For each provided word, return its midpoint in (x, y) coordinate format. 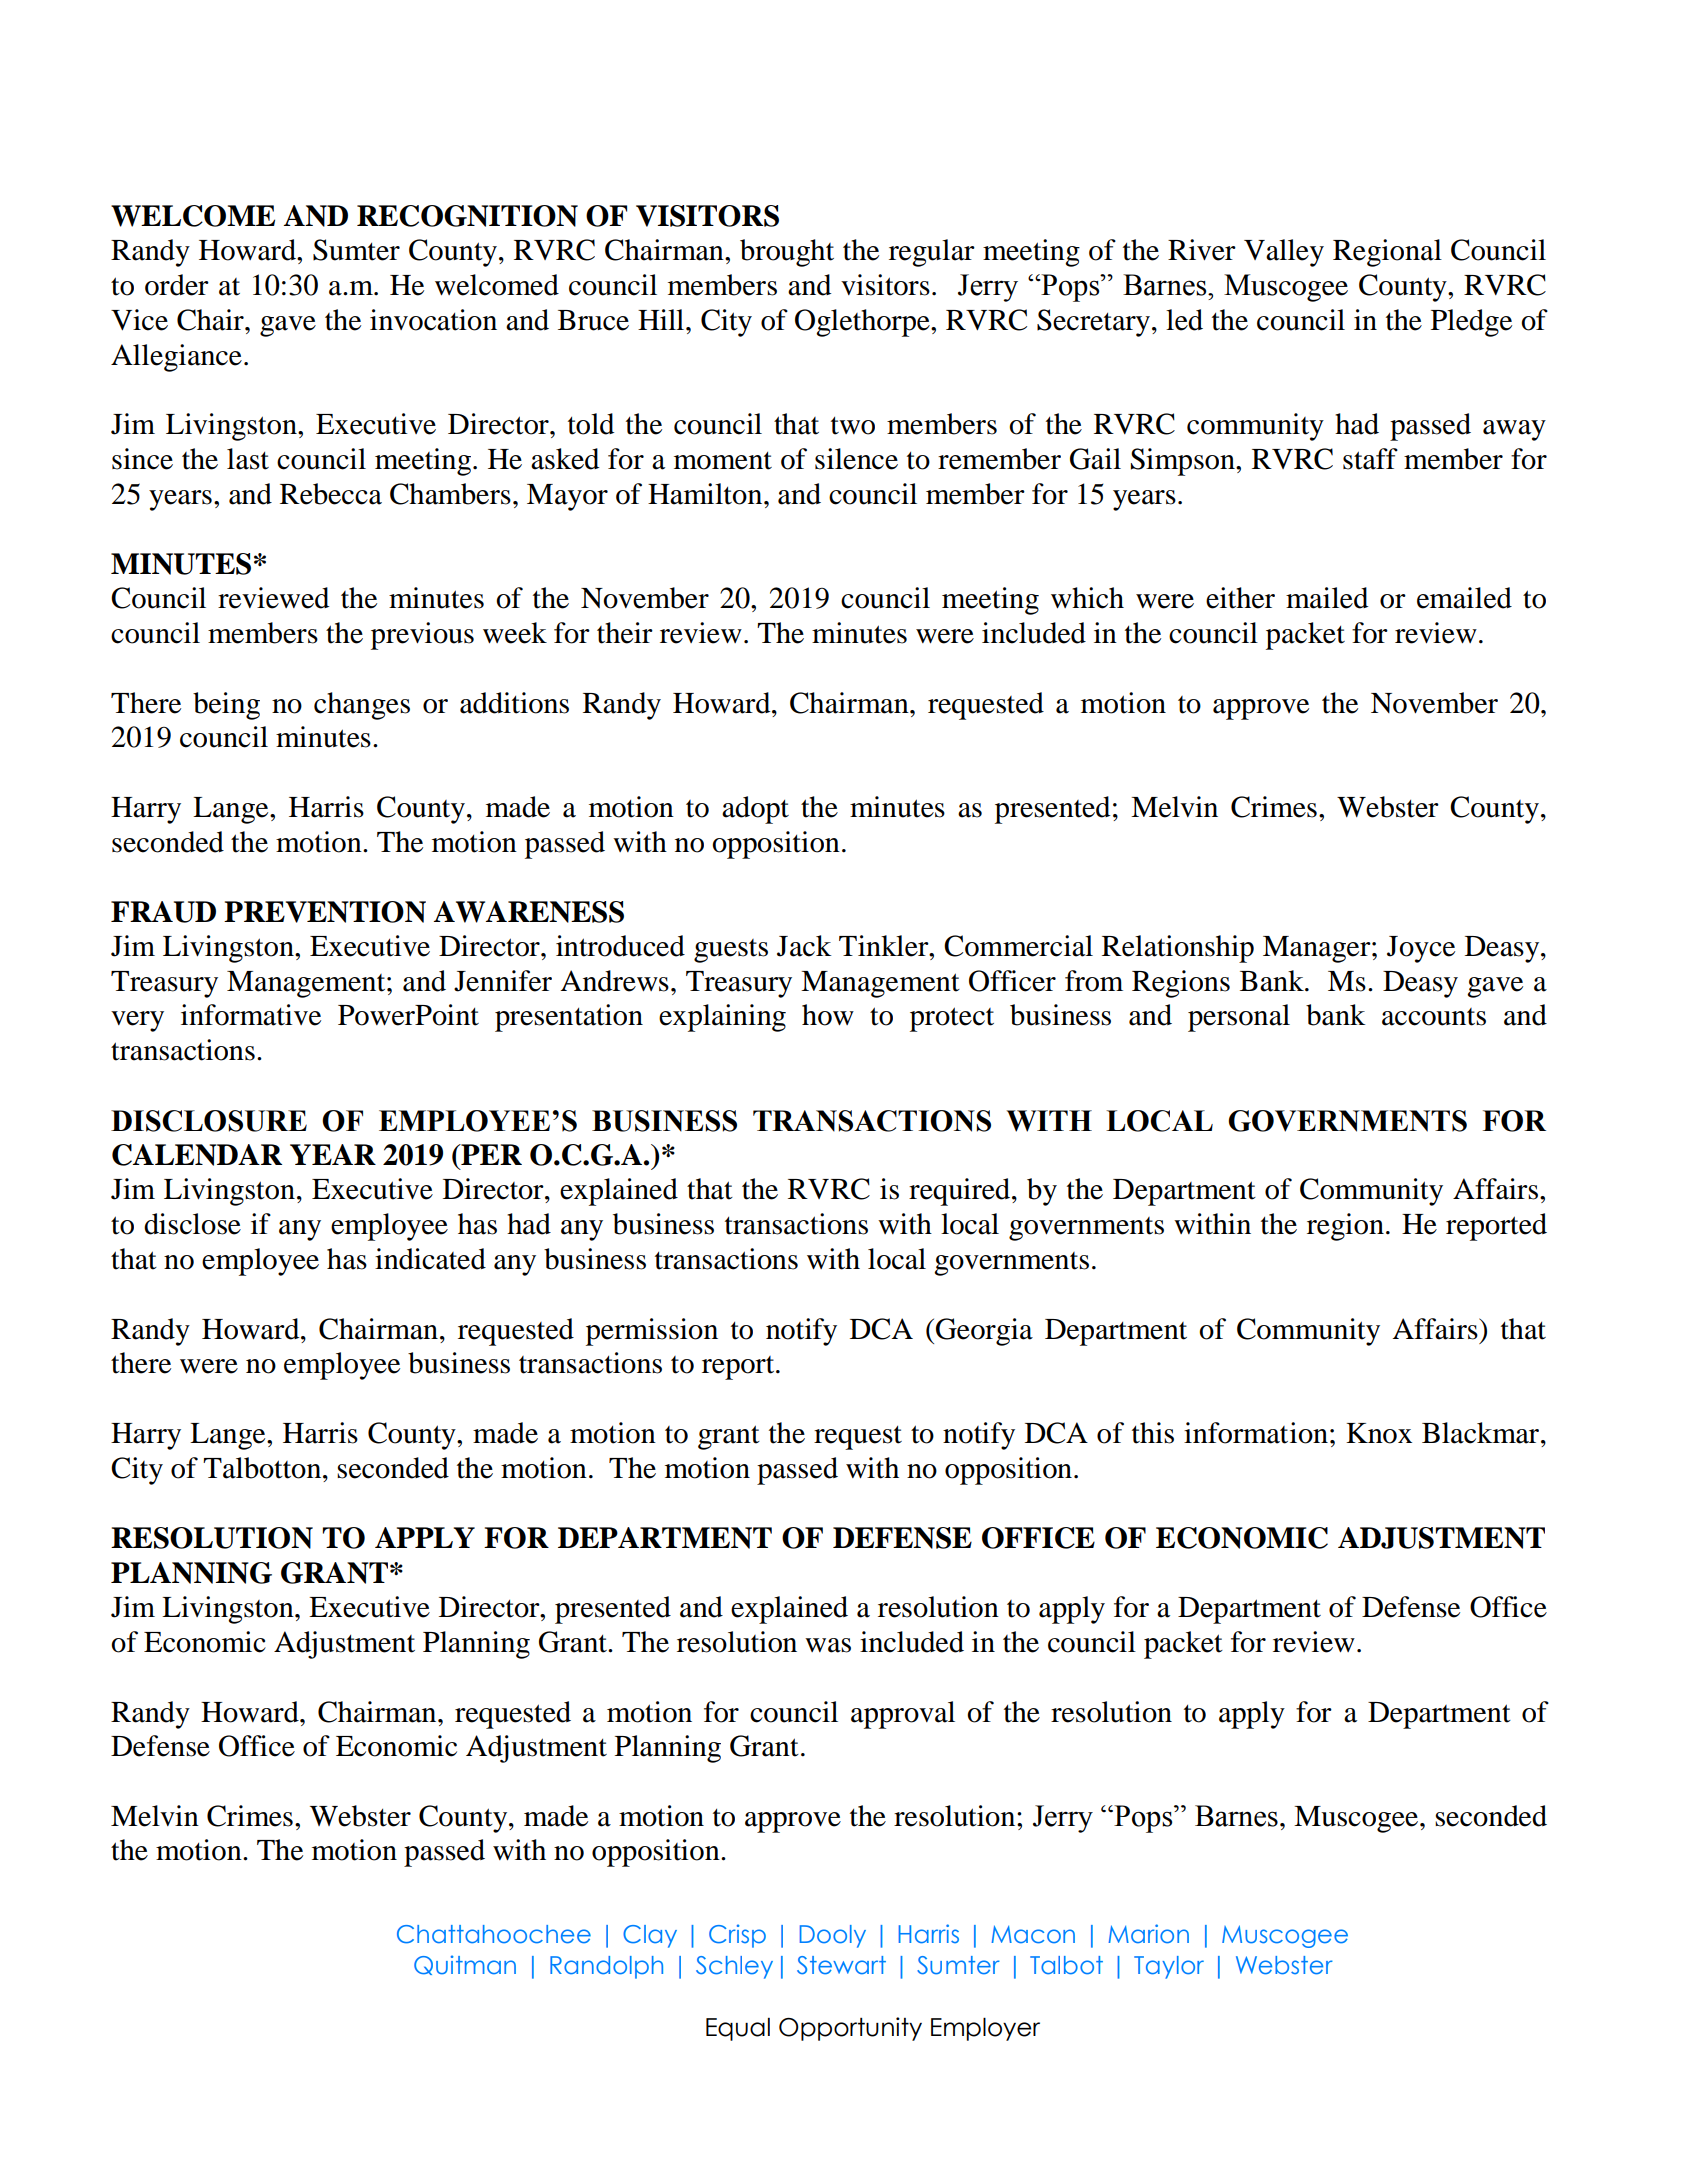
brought (787, 253)
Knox (1379, 1433)
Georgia (984, 1332)
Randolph (606, 1967)
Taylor (1169, 1967)
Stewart (841, 1965)
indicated (430, 1259)
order (177, 285)
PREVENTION (325, 912)
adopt (755, 810)
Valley (1284, 253)
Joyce (1421, 949)
